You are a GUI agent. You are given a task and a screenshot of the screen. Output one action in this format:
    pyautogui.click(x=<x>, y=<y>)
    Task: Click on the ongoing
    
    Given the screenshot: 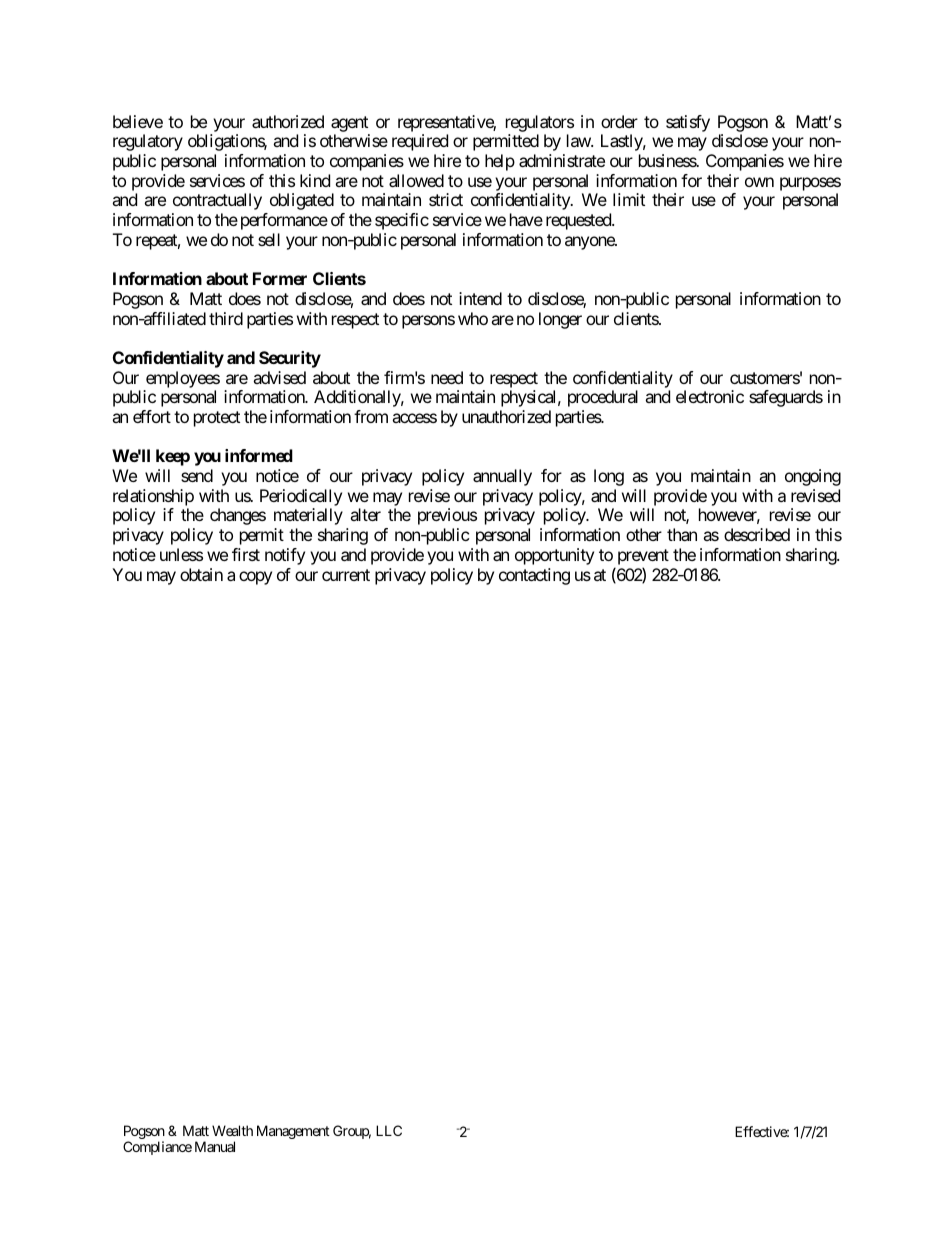 What is the action you would take?
    pyautogui.click(x=813, y=477)
